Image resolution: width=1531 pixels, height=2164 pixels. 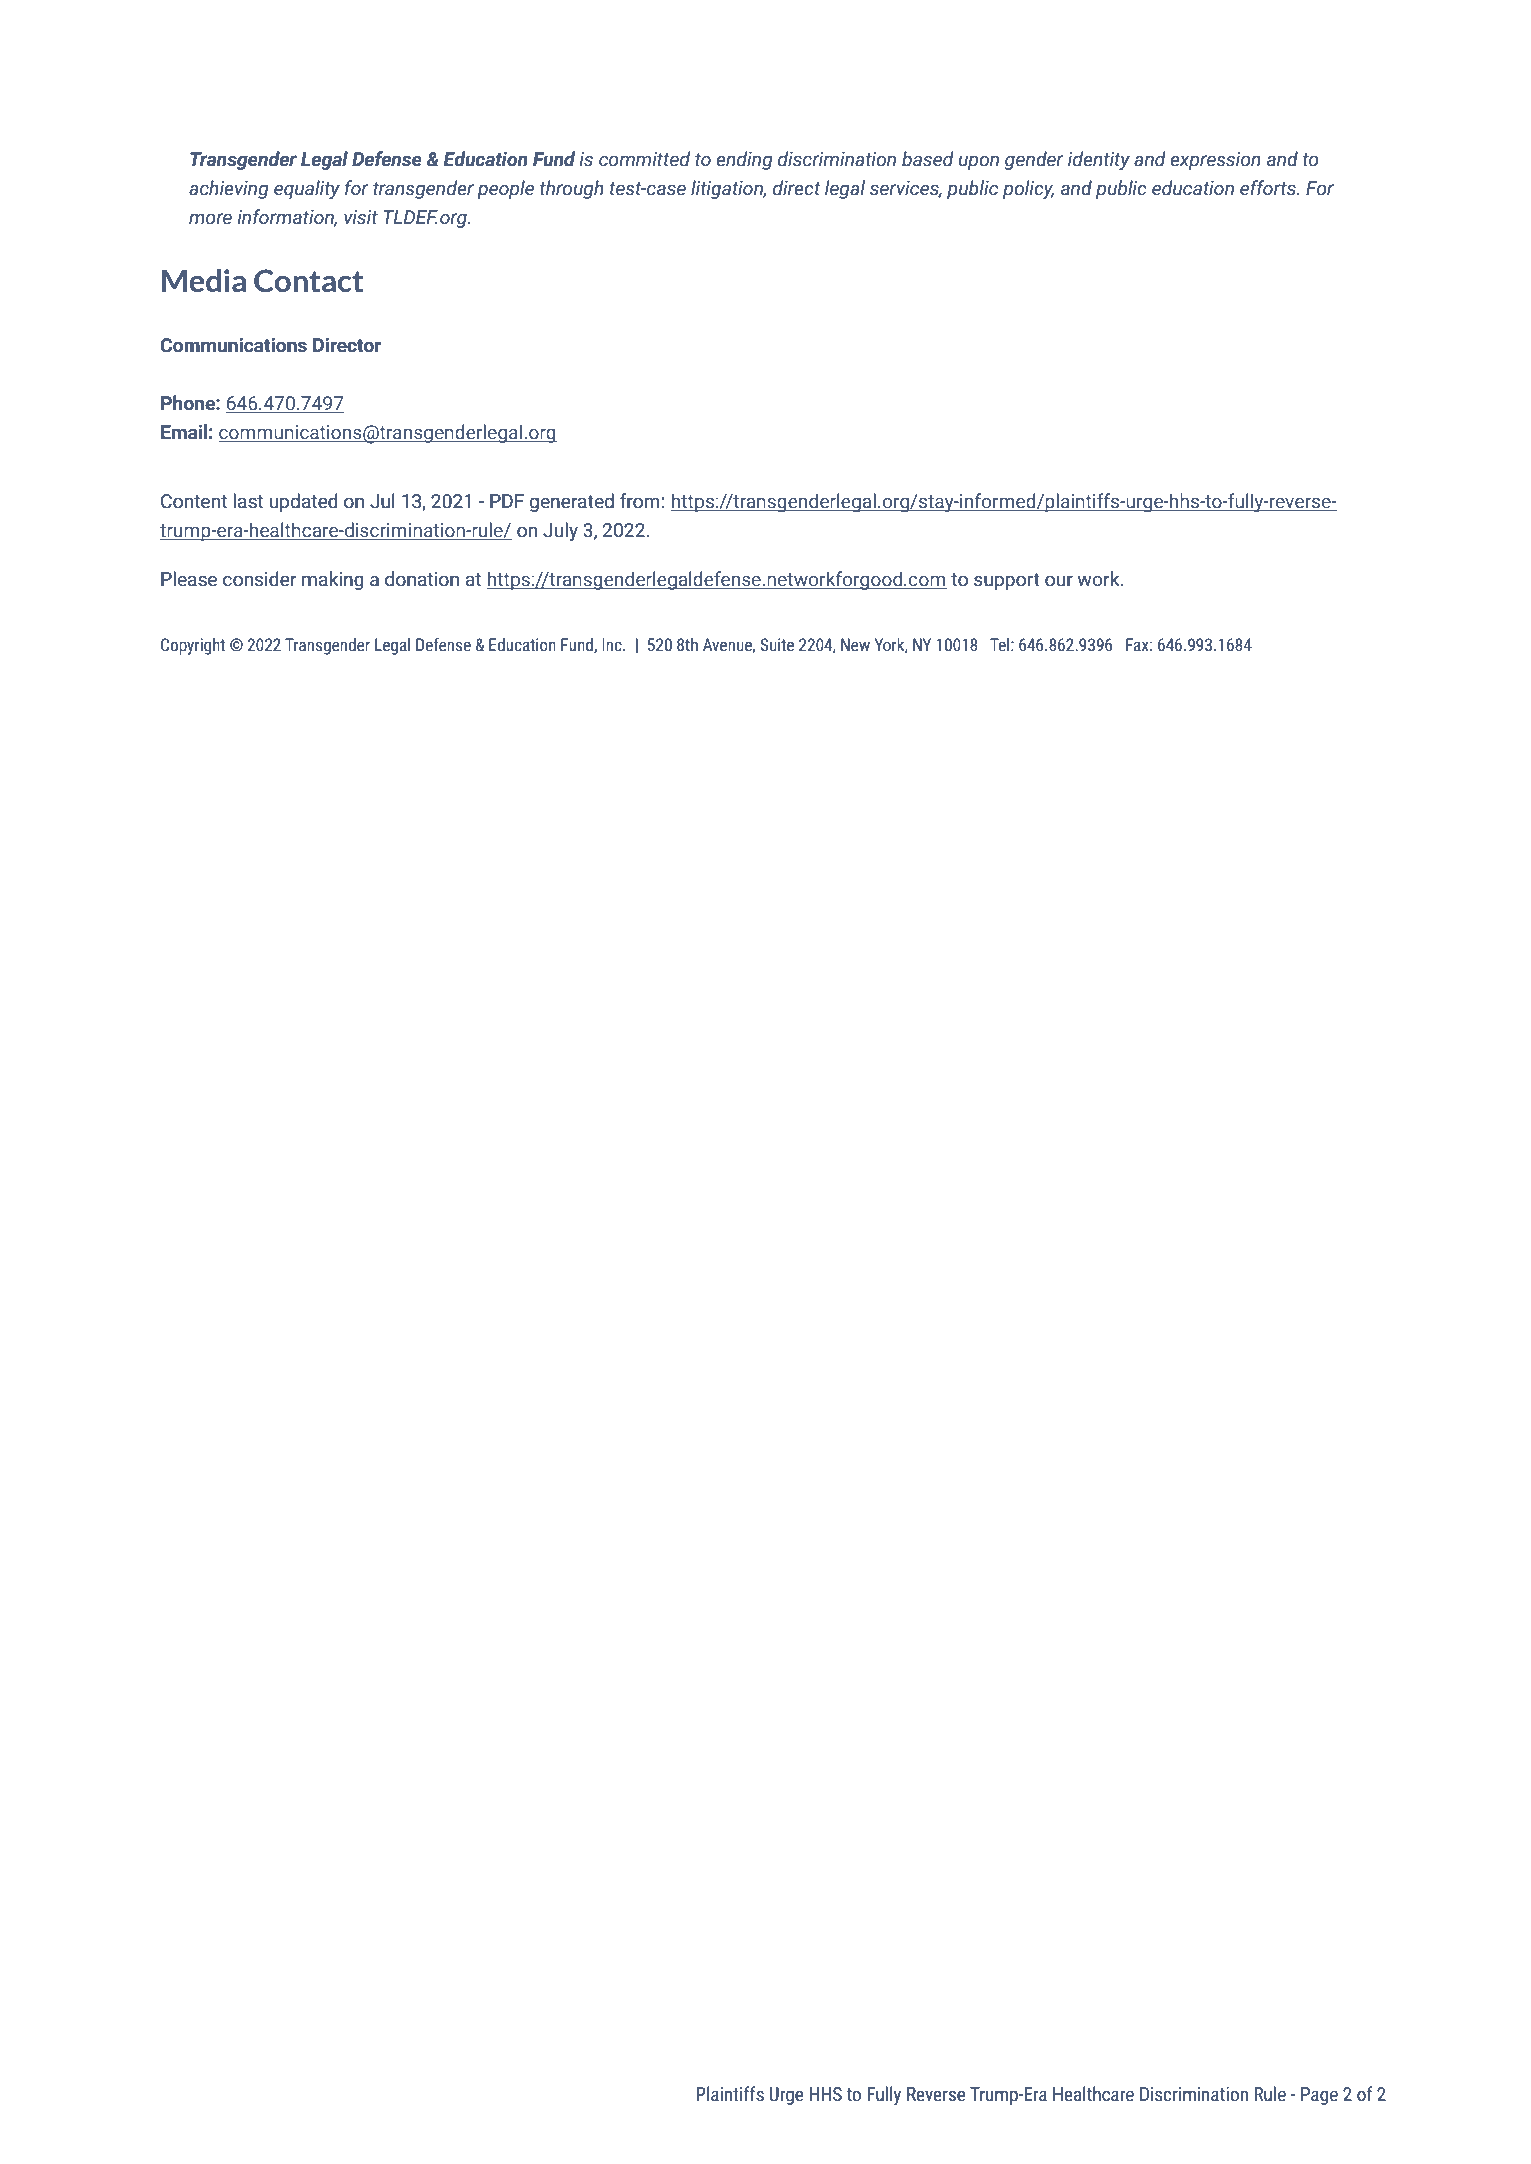 I want to click on expression, so click(x=1215, y=161).
